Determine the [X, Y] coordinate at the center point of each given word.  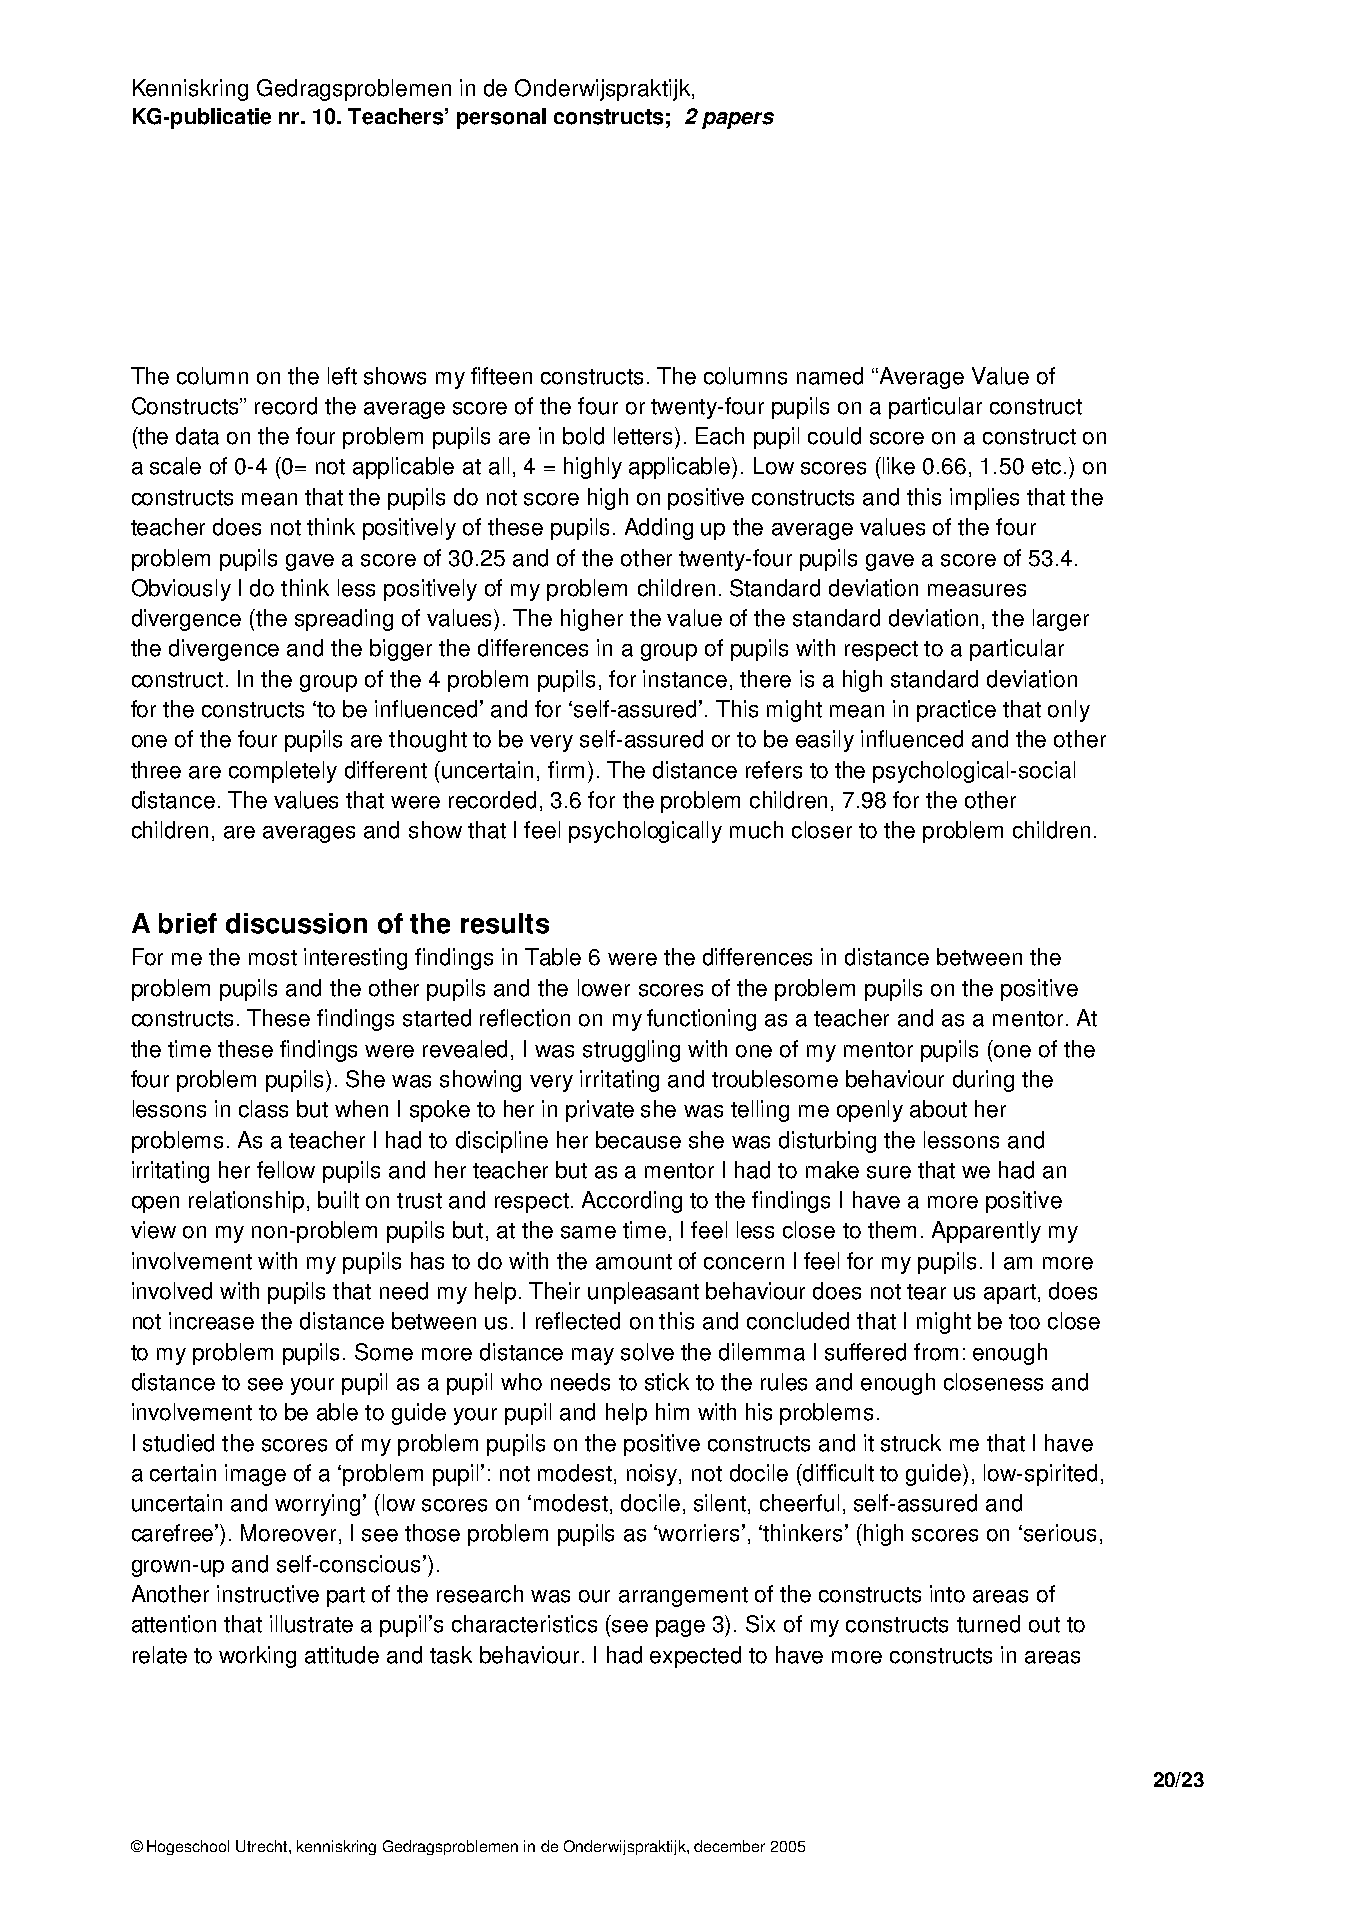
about [938, 1109]
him [672, 1411]
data [197, 436]
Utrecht [263, 1846]
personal [501, 118]
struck [911, 1443]
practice [956, 711]
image [255, 1475]
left [342, 376]
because [638, 1140]
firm [566, 769]
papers [738, 120]
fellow [286, 1170]
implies [984, 499]
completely [283, 772]
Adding [659, 529]
